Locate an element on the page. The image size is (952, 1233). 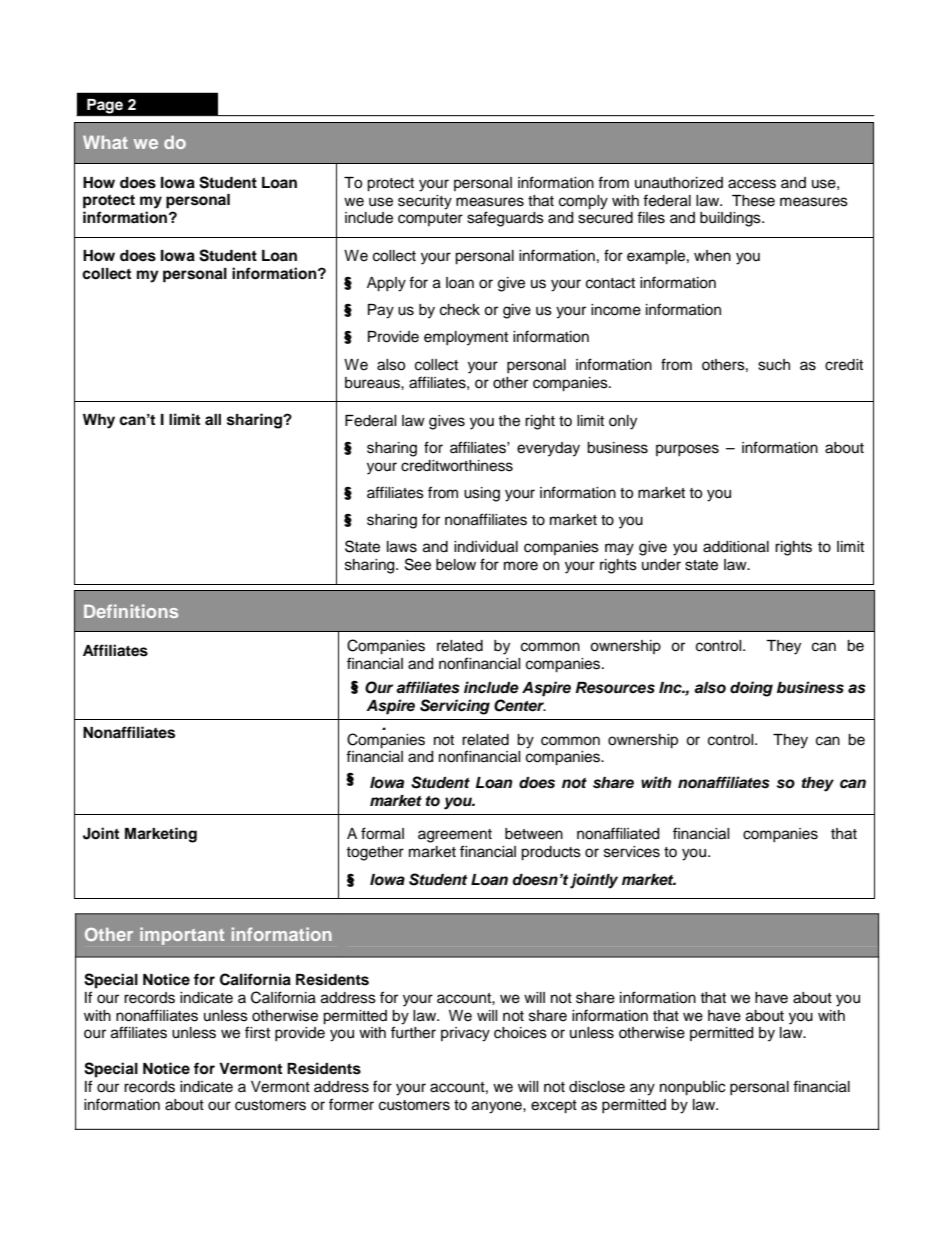
all is located at coordinates (213, 419).
